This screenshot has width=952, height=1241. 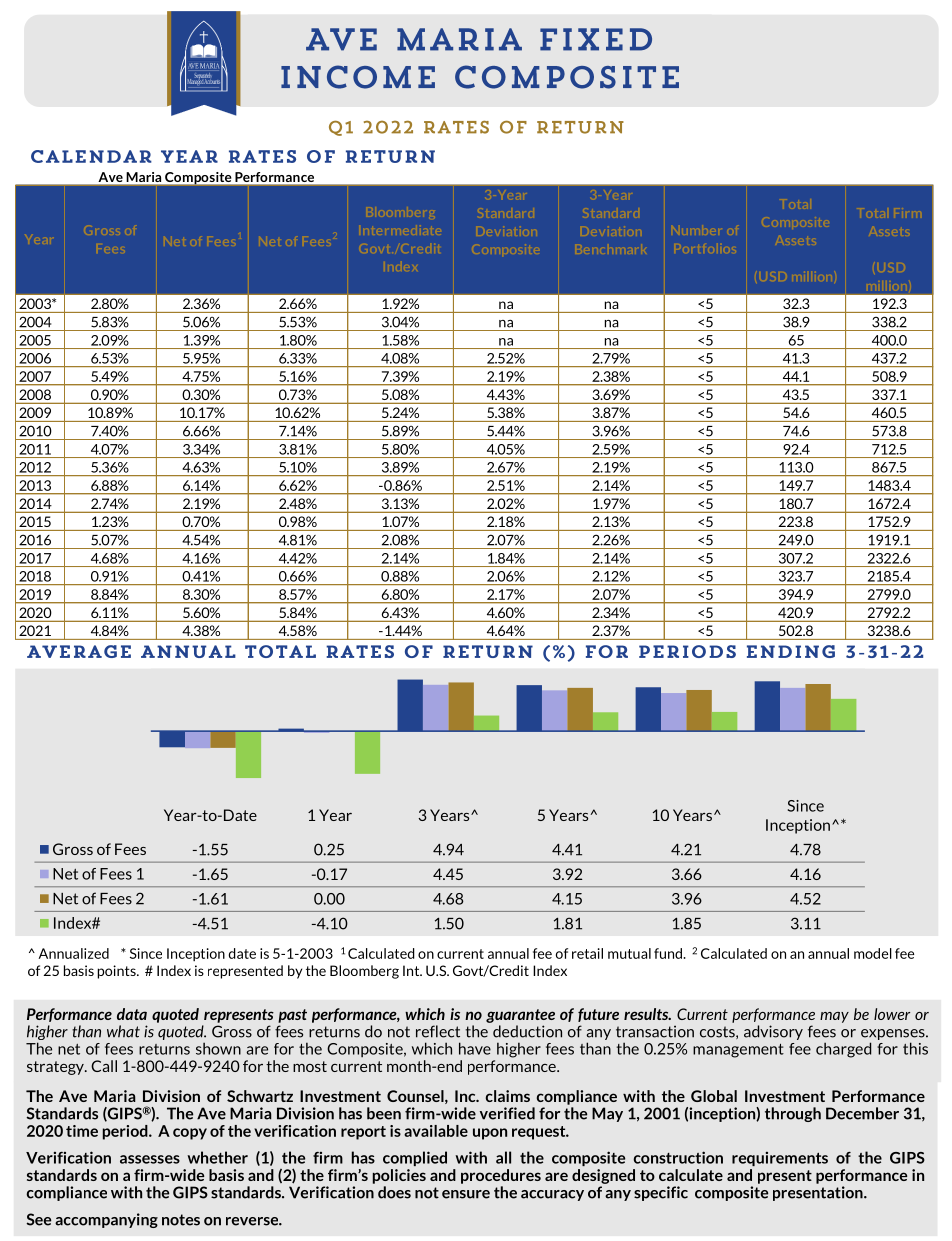 I want to click on shown, so click(x=218, y=1048).
